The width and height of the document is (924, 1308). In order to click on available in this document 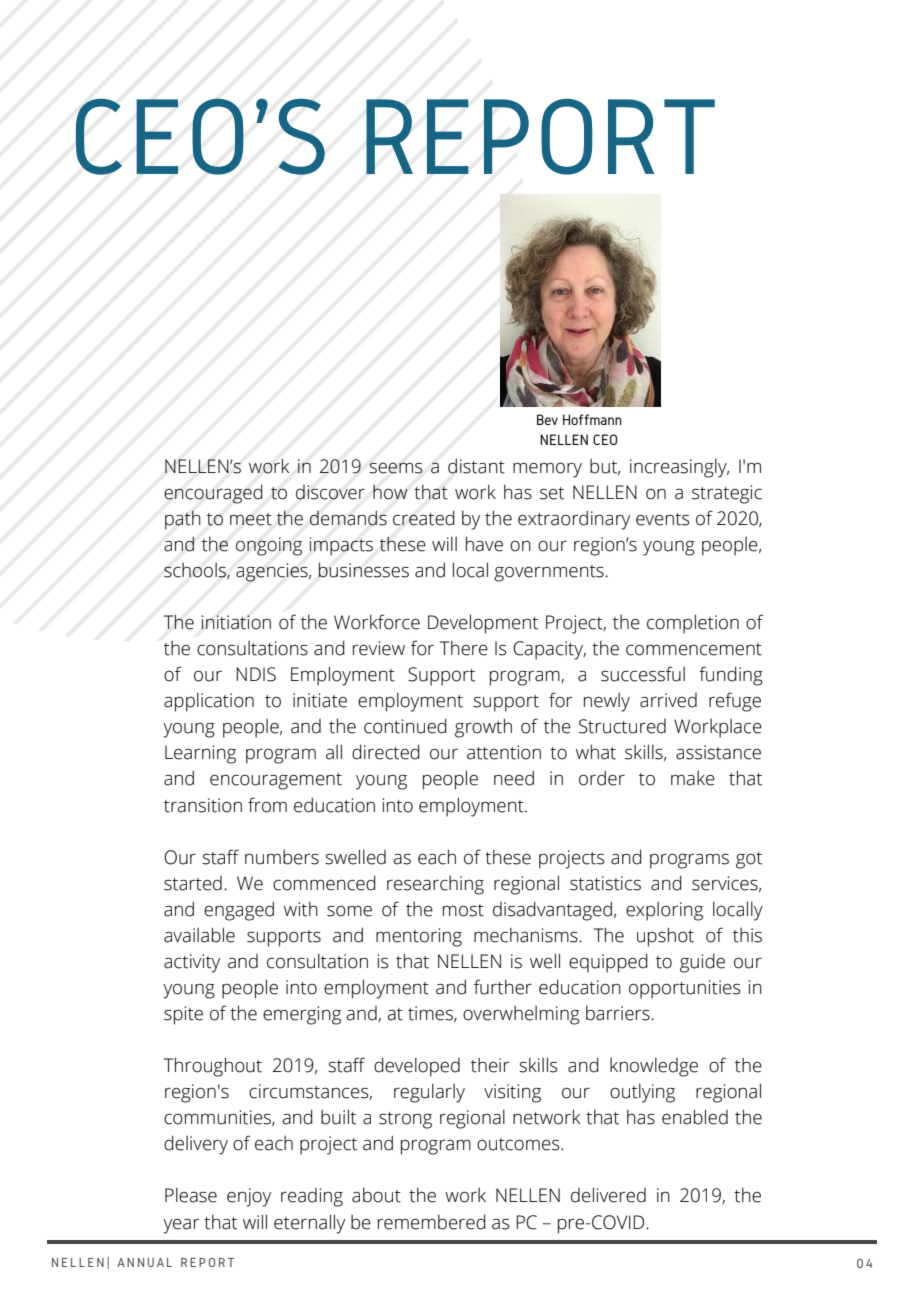, I will do `click(199, 935)`.
